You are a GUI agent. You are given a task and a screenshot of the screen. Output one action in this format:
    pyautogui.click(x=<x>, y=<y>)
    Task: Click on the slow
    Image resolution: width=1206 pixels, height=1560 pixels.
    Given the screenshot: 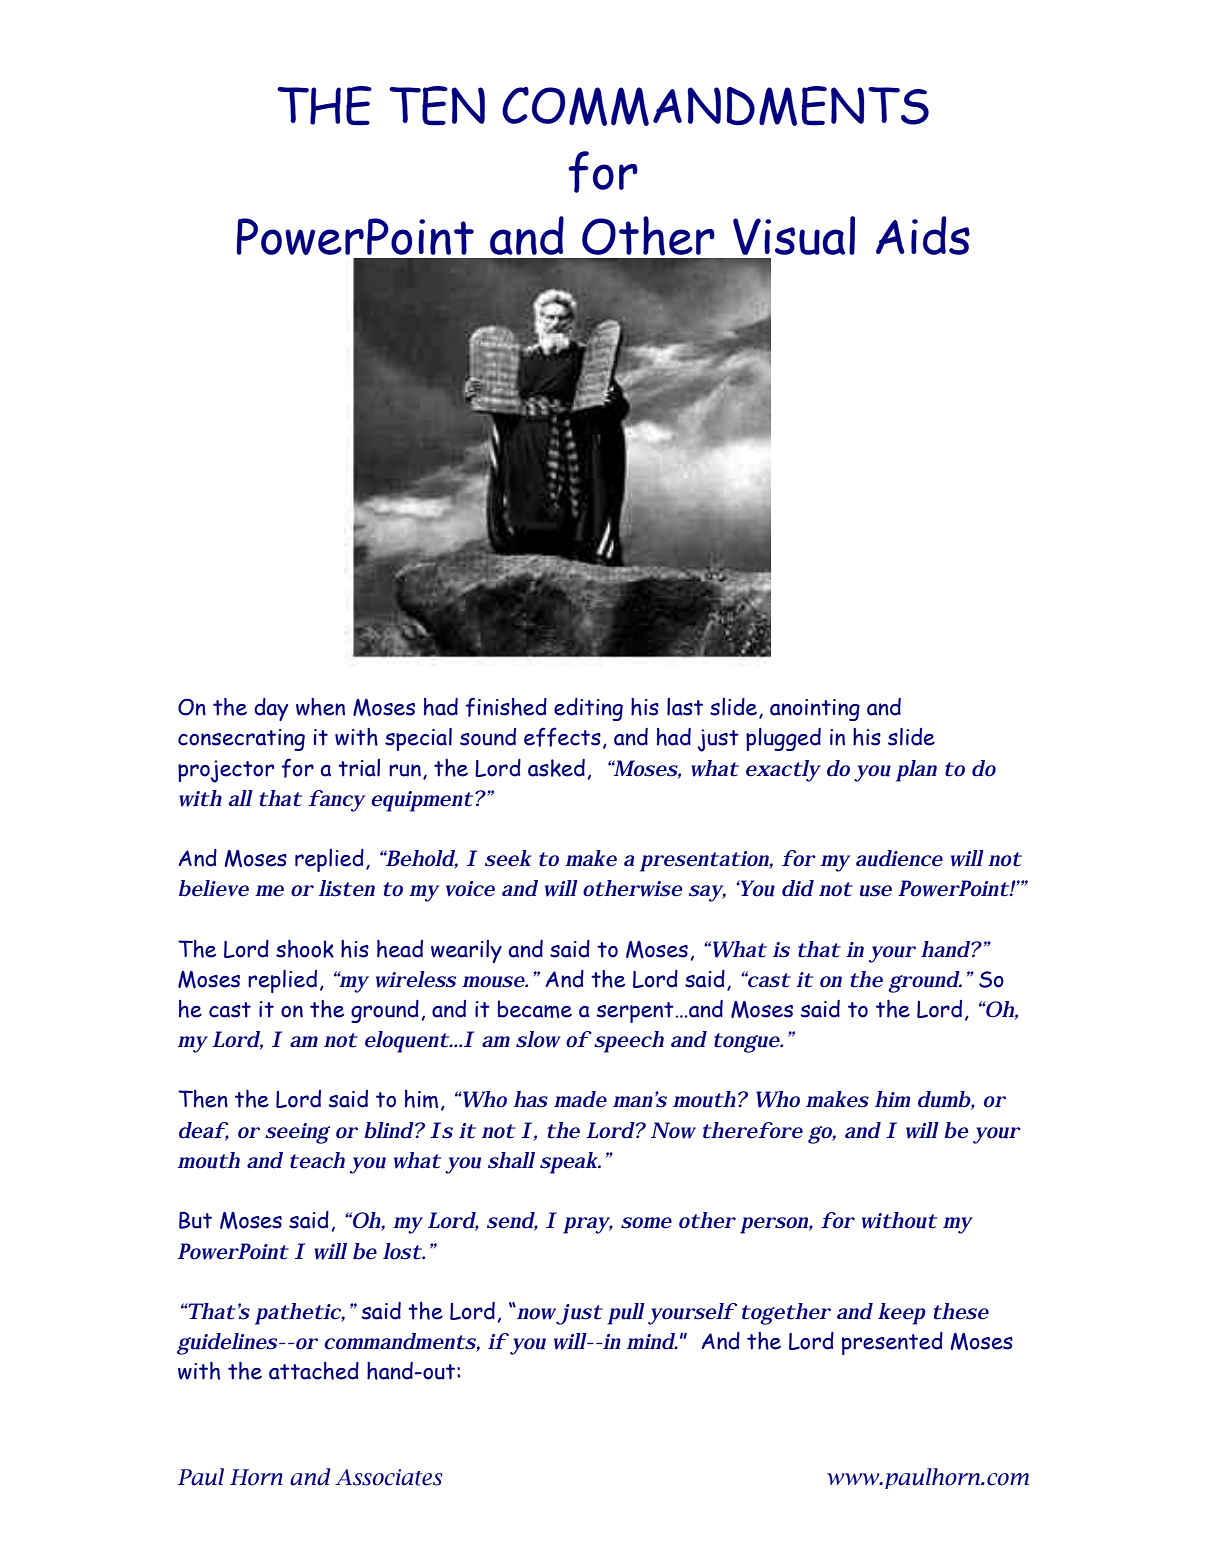 What is the action you would take?
    pyautogui.click(x=538, y=1039)
